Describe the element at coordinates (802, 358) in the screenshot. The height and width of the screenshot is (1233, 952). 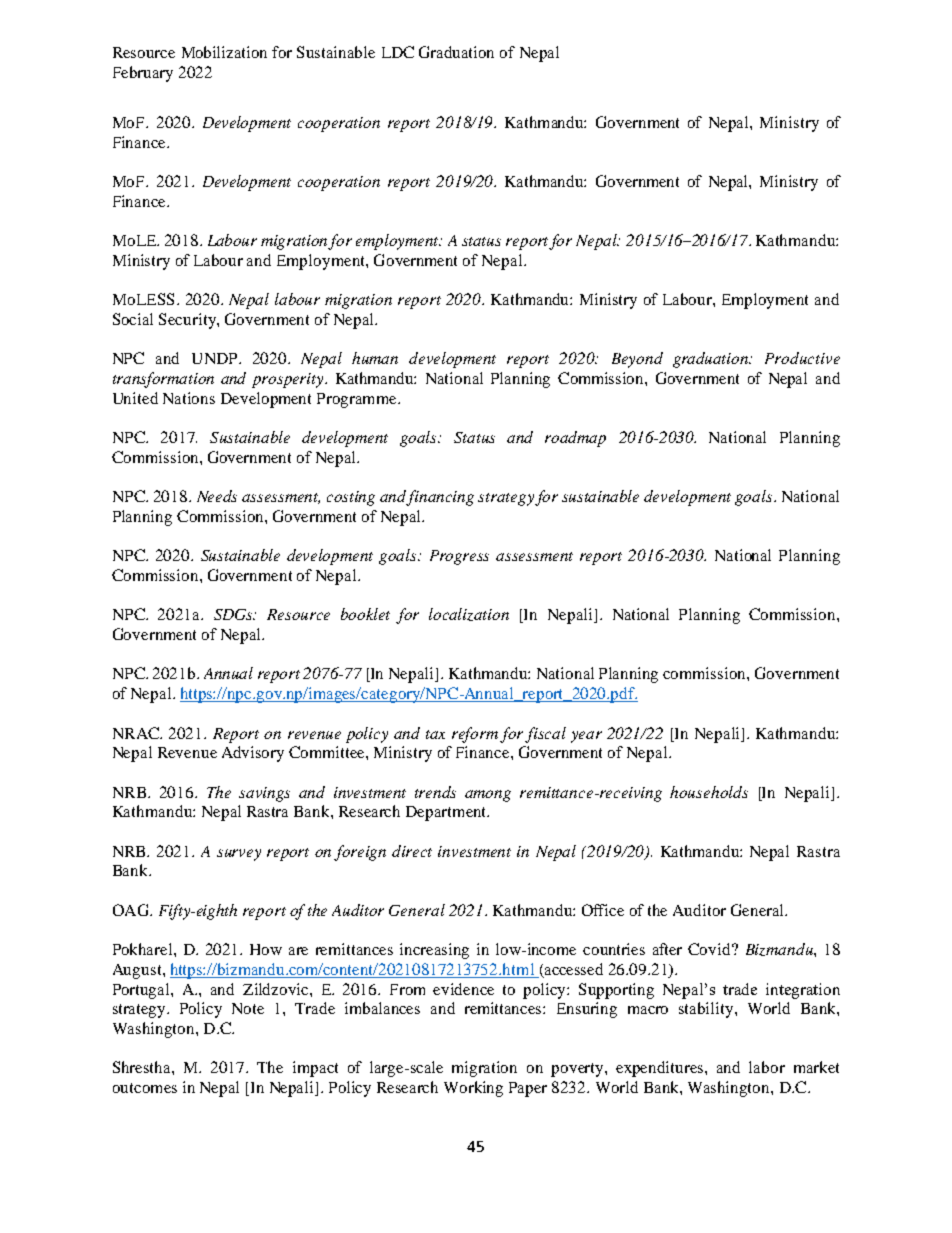
I see `Productive` at that location.
